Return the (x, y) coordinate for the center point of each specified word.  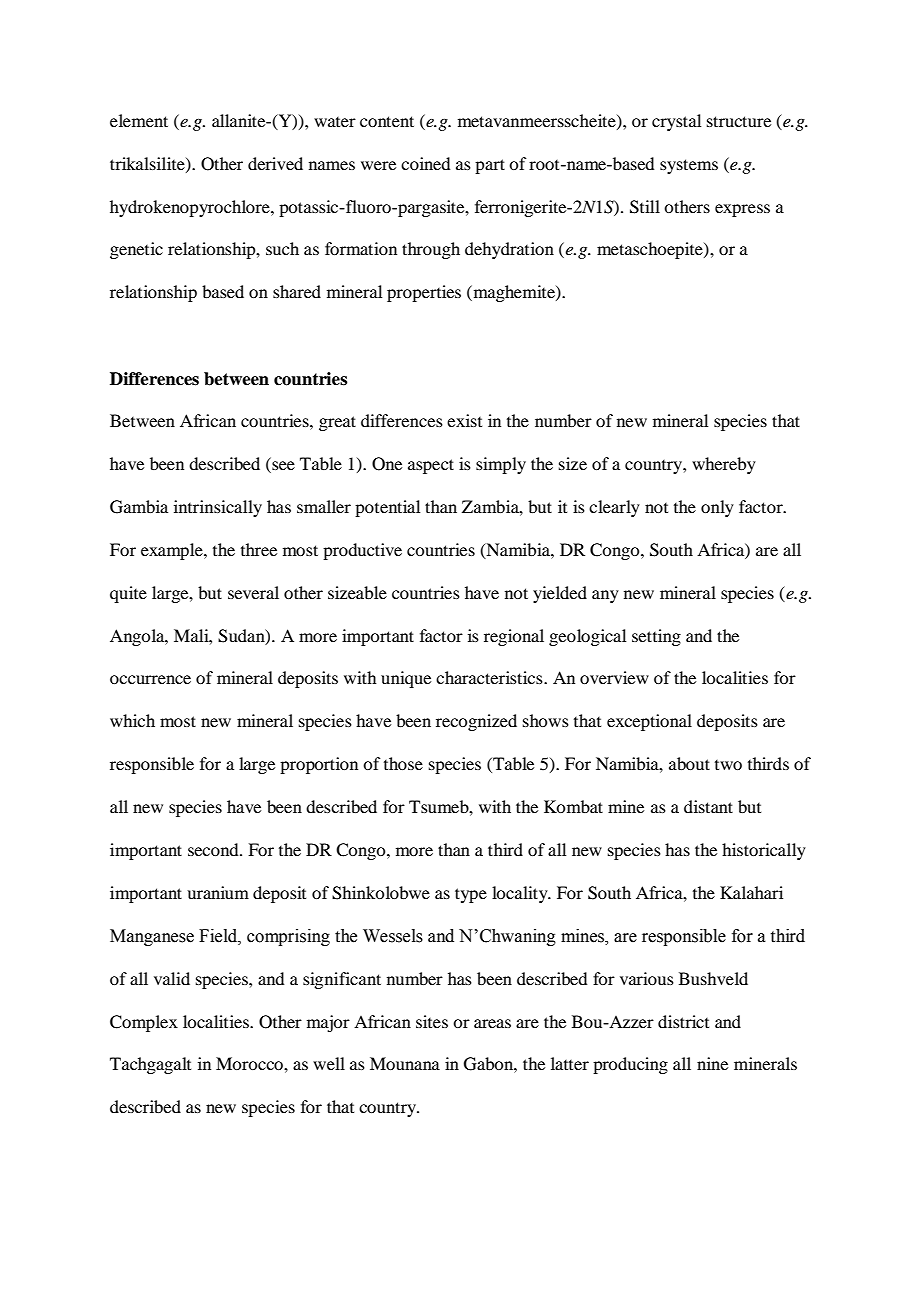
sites (432, 1021)
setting (656, 637)
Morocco (250, 1063)
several (253, 592)
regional (514, 637)
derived (275, 163)
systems (689, 166)
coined (425, 163)
